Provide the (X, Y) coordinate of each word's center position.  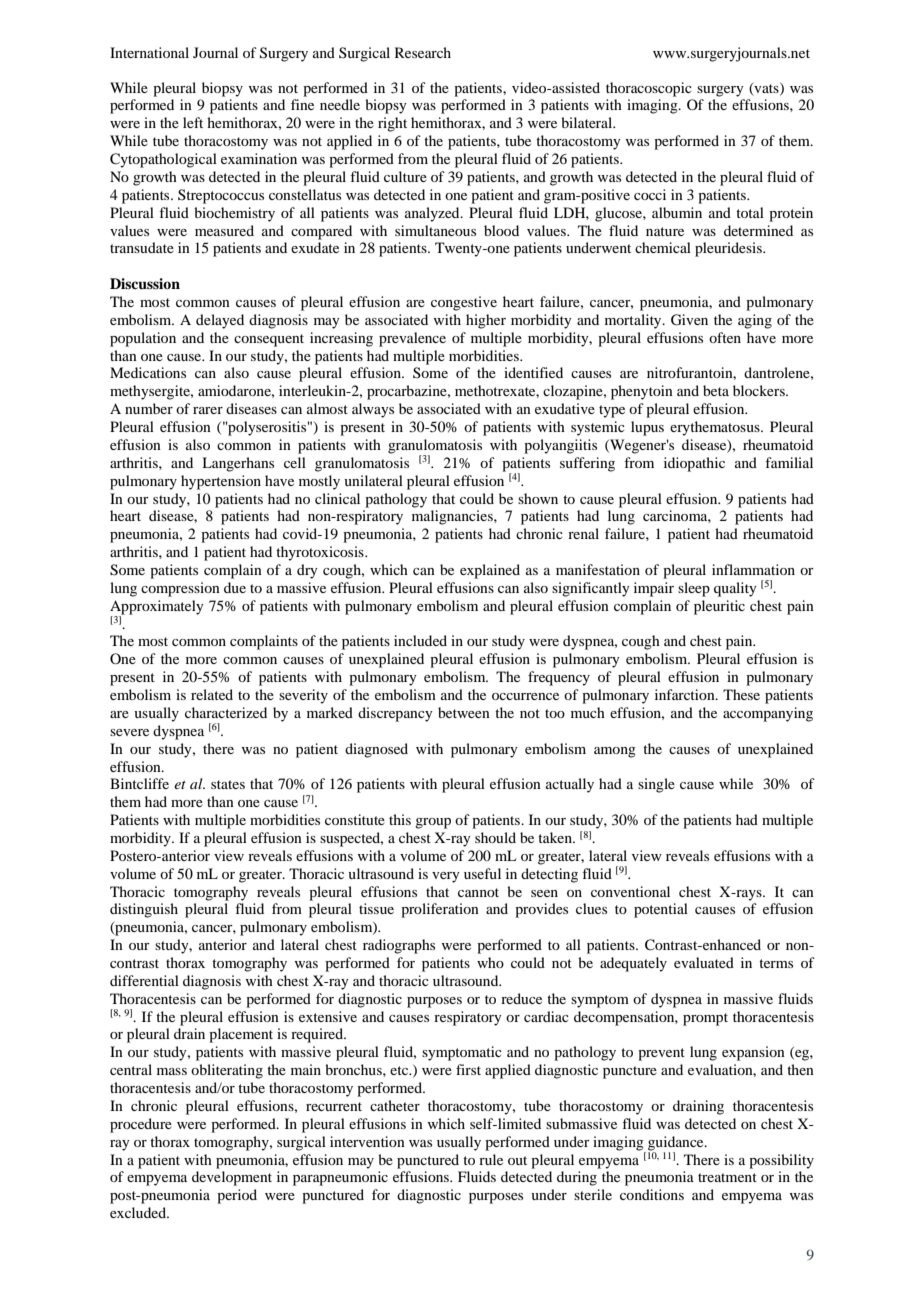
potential (661, 910)
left (193, 122)
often (725, 337)
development (232, 1178)
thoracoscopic (649, 89)
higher (486, 321)
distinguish (144, 910)
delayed (220, 321)
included (420, 640)
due (235, 587)
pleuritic (719, 607)
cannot (478, 892)
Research (423, 52)
